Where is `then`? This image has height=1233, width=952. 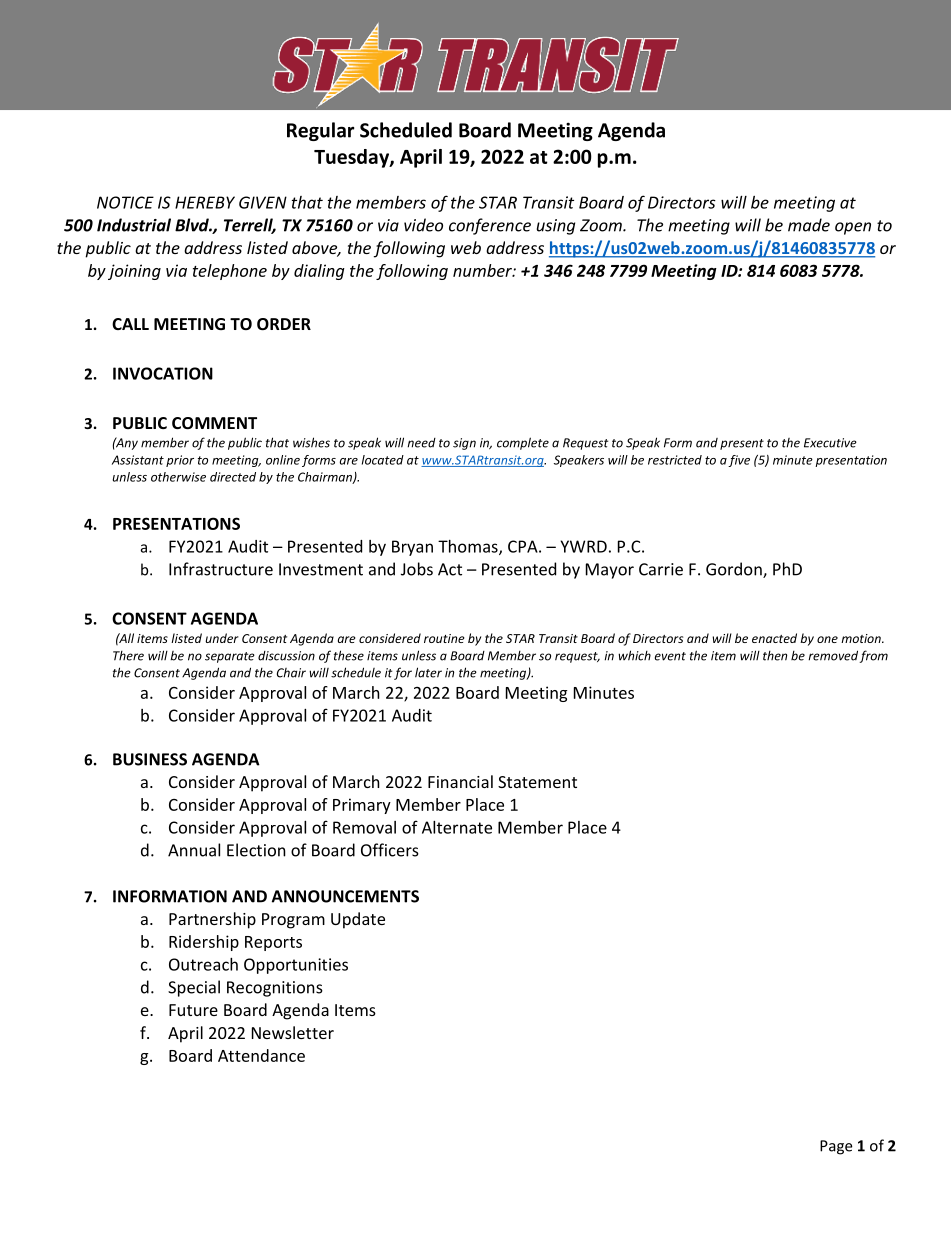
then is located at coordinates (775, 656).
